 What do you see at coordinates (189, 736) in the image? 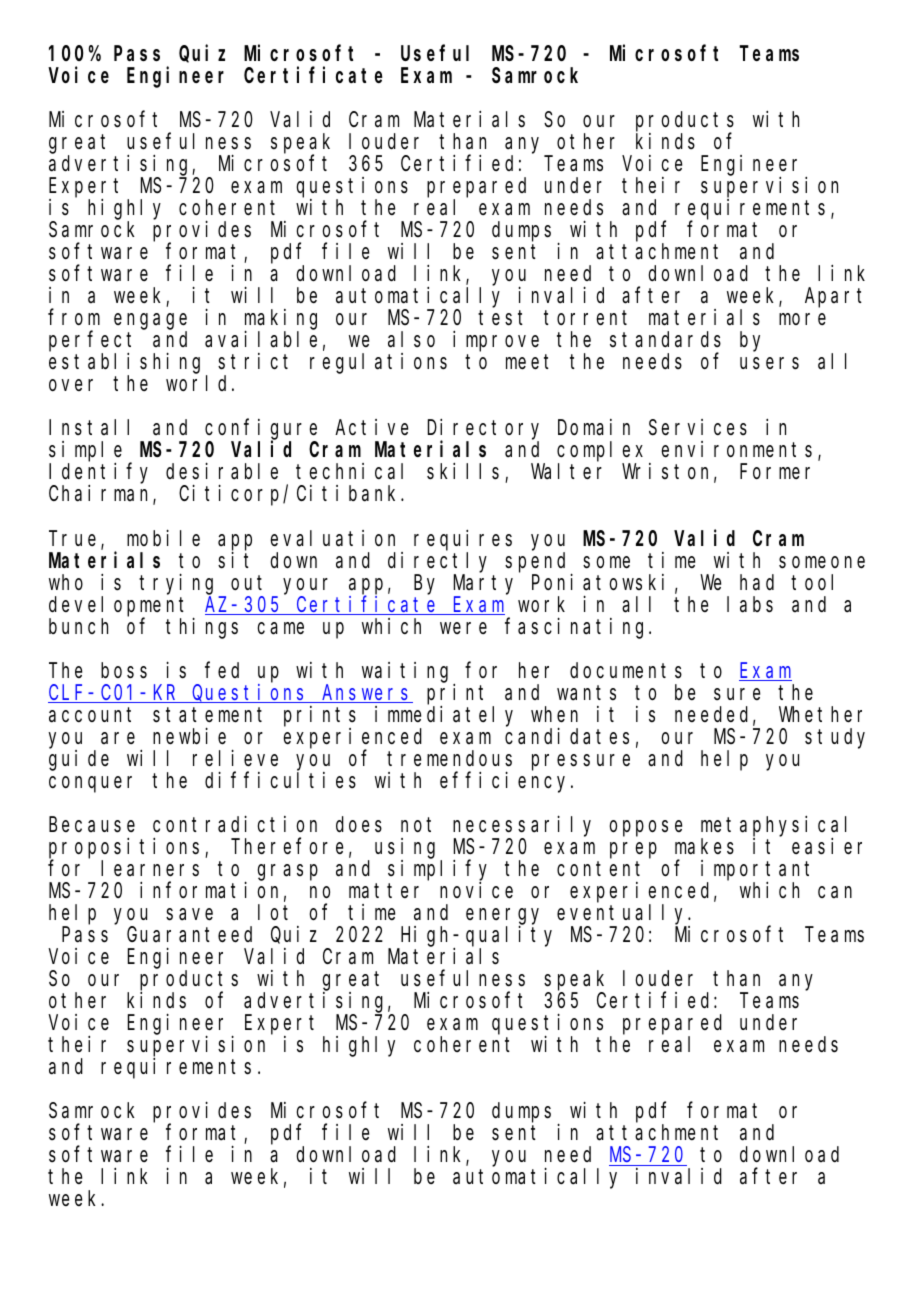
I see `newbie` at bounding box center [189, 736].
